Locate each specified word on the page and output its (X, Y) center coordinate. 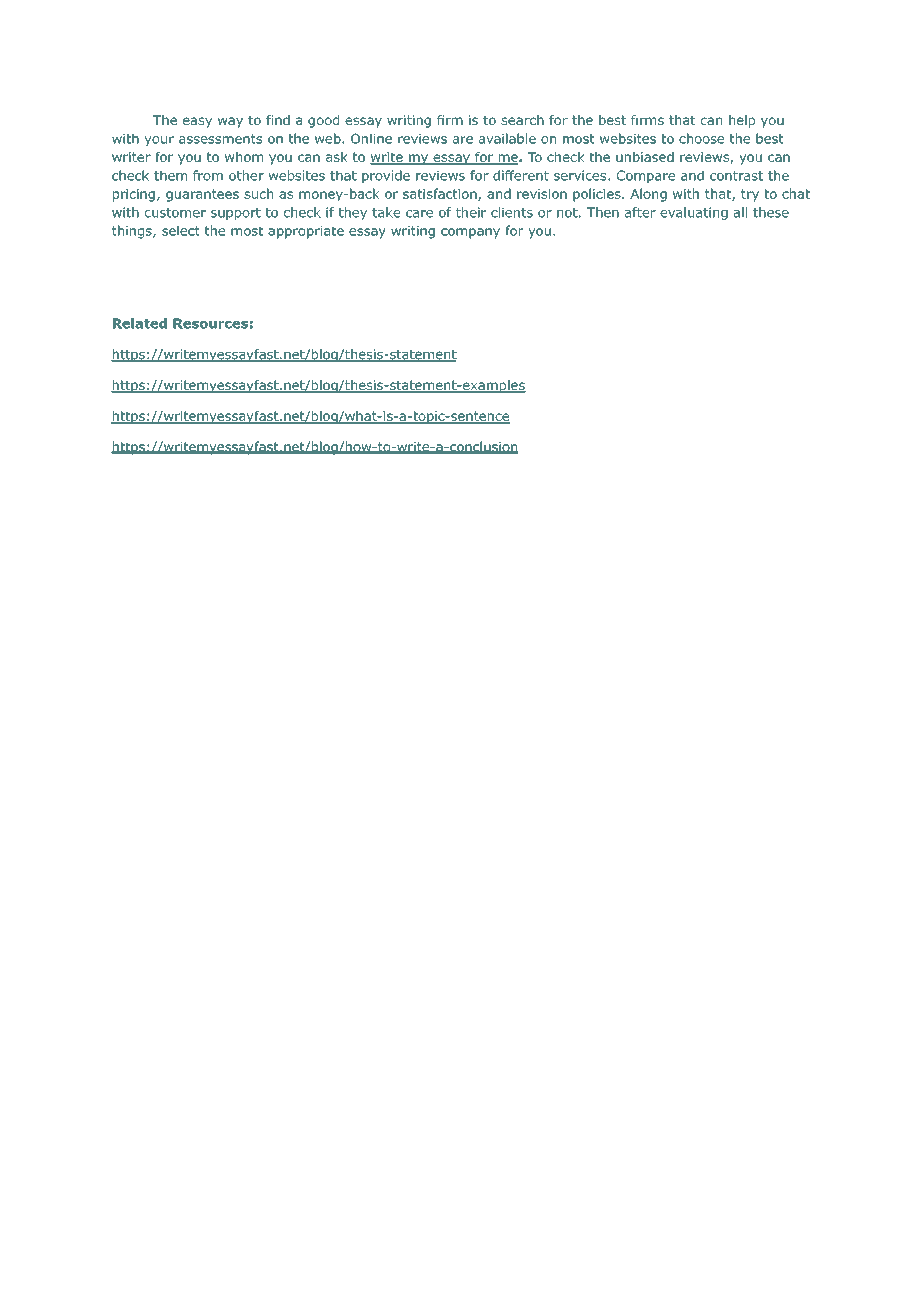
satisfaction (441, 194)
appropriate (306, 232)
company (470, 233)
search (522, 120)
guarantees (202, 195)
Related (140, 323)
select (181, 230)
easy (197, 122)
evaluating (694, 213)
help (742, 121)
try (750, 195)
